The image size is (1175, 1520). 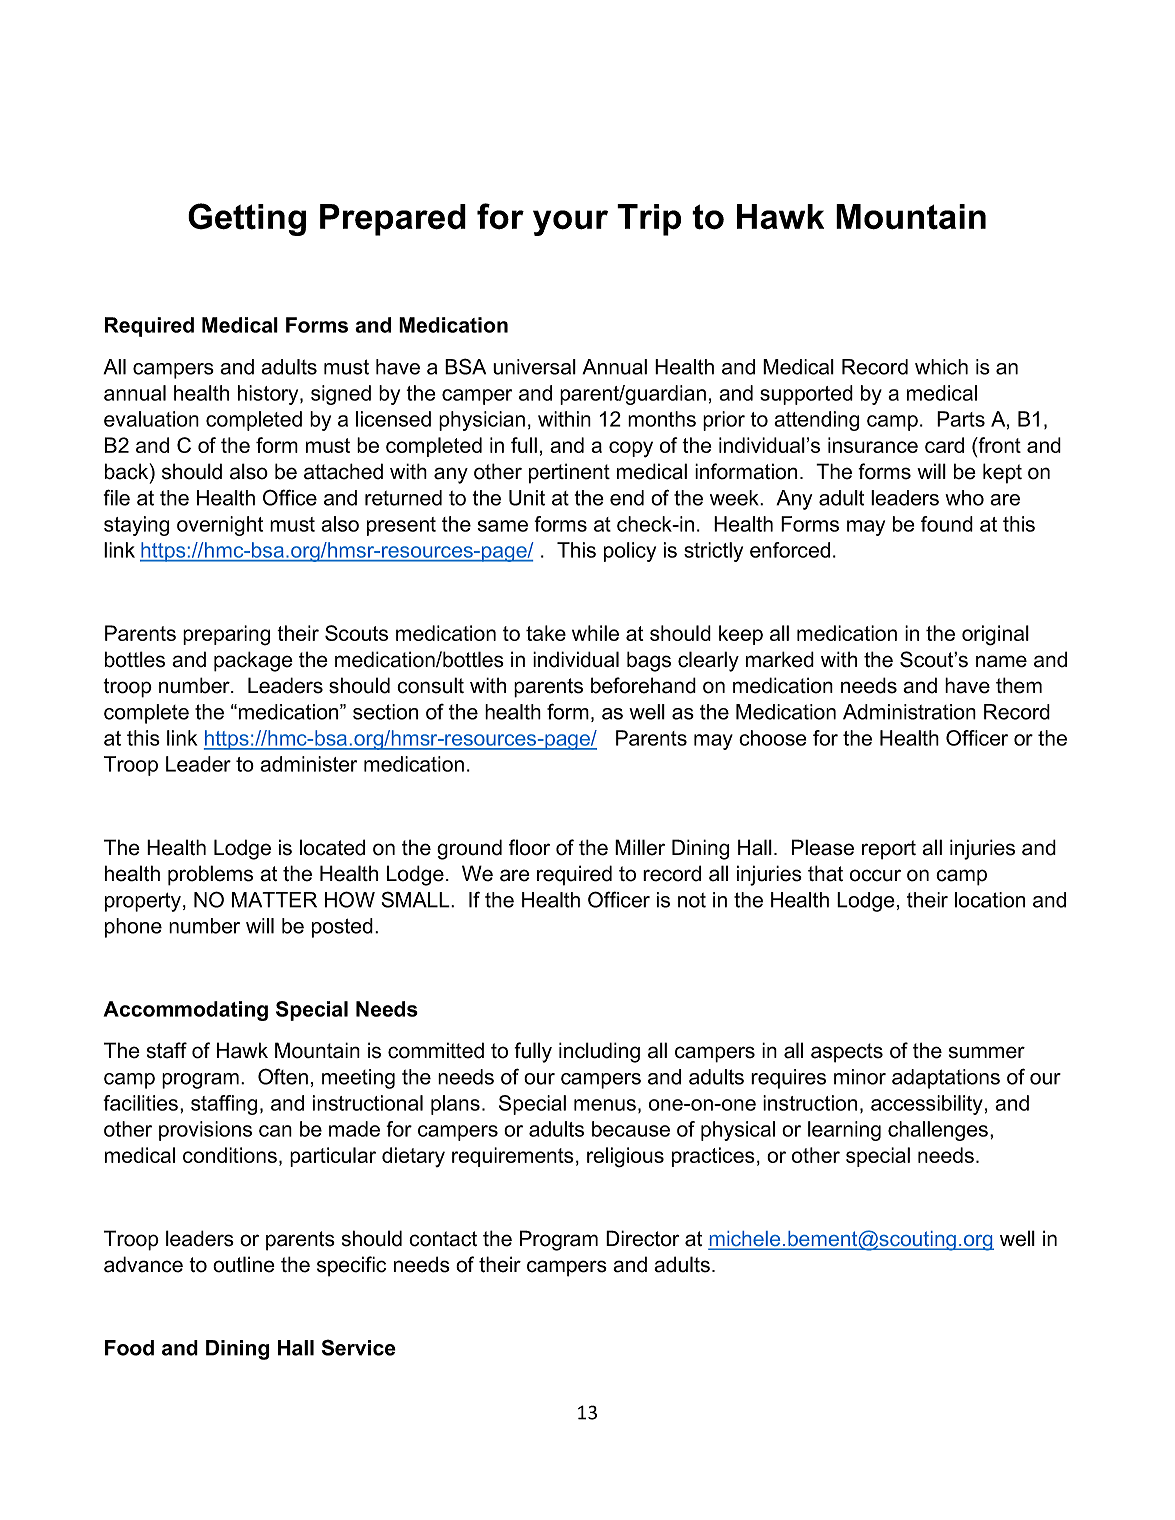 I want to click on original, so click(x=995, y=635).
